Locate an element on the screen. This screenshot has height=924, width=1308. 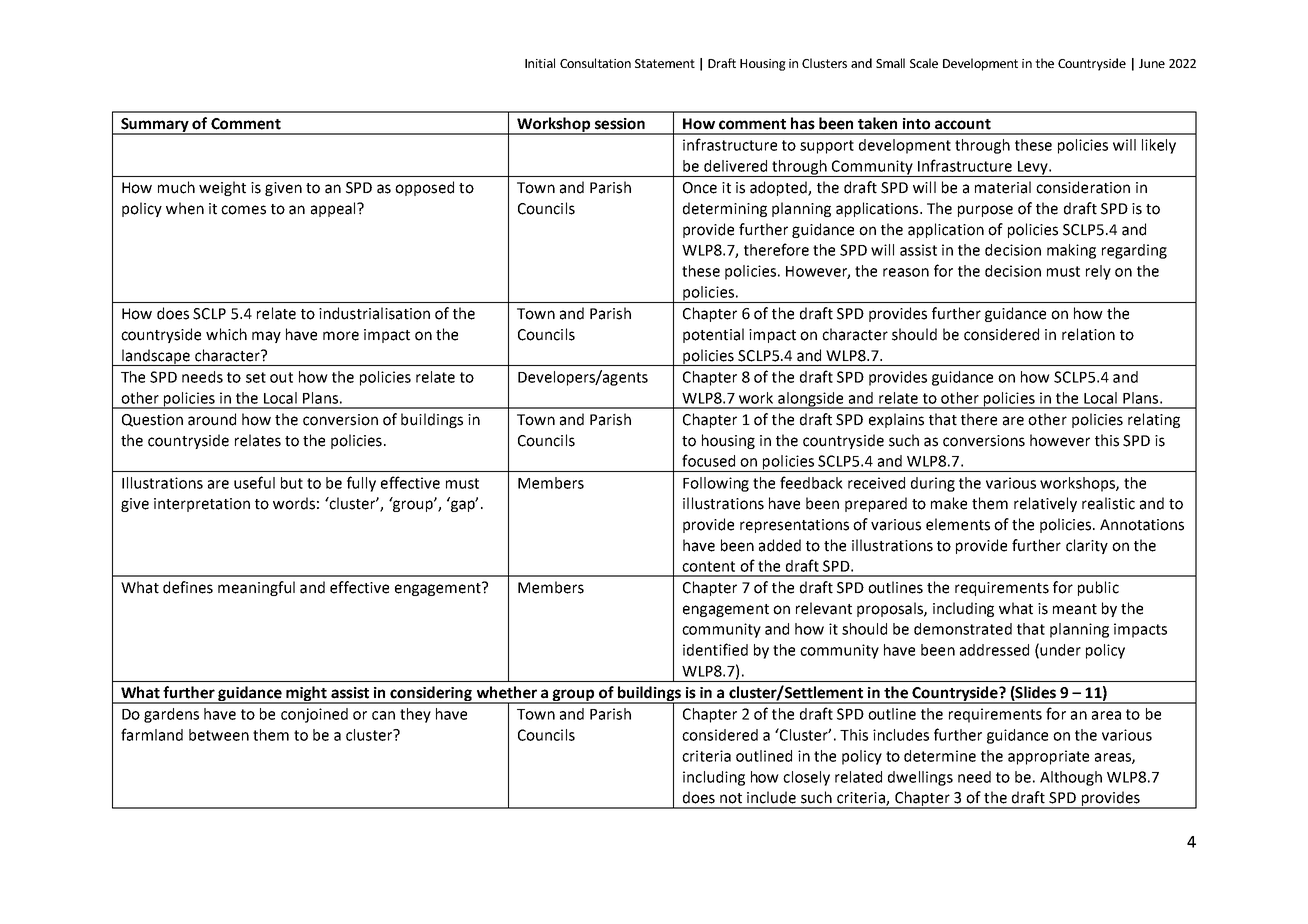
relation is located at coordinates (1088, 334).
